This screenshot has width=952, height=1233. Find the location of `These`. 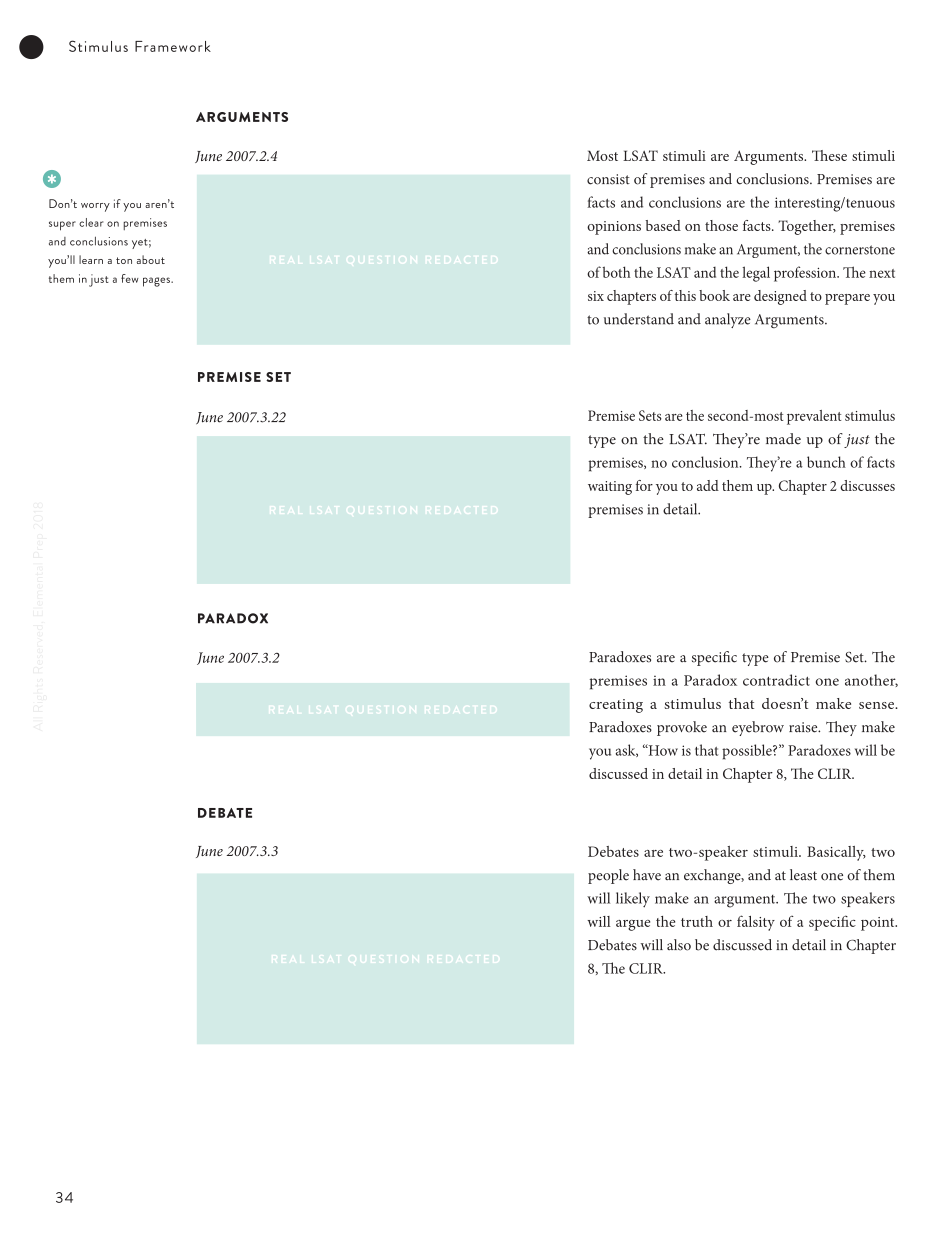

These is located at coordinates (829, 155).
